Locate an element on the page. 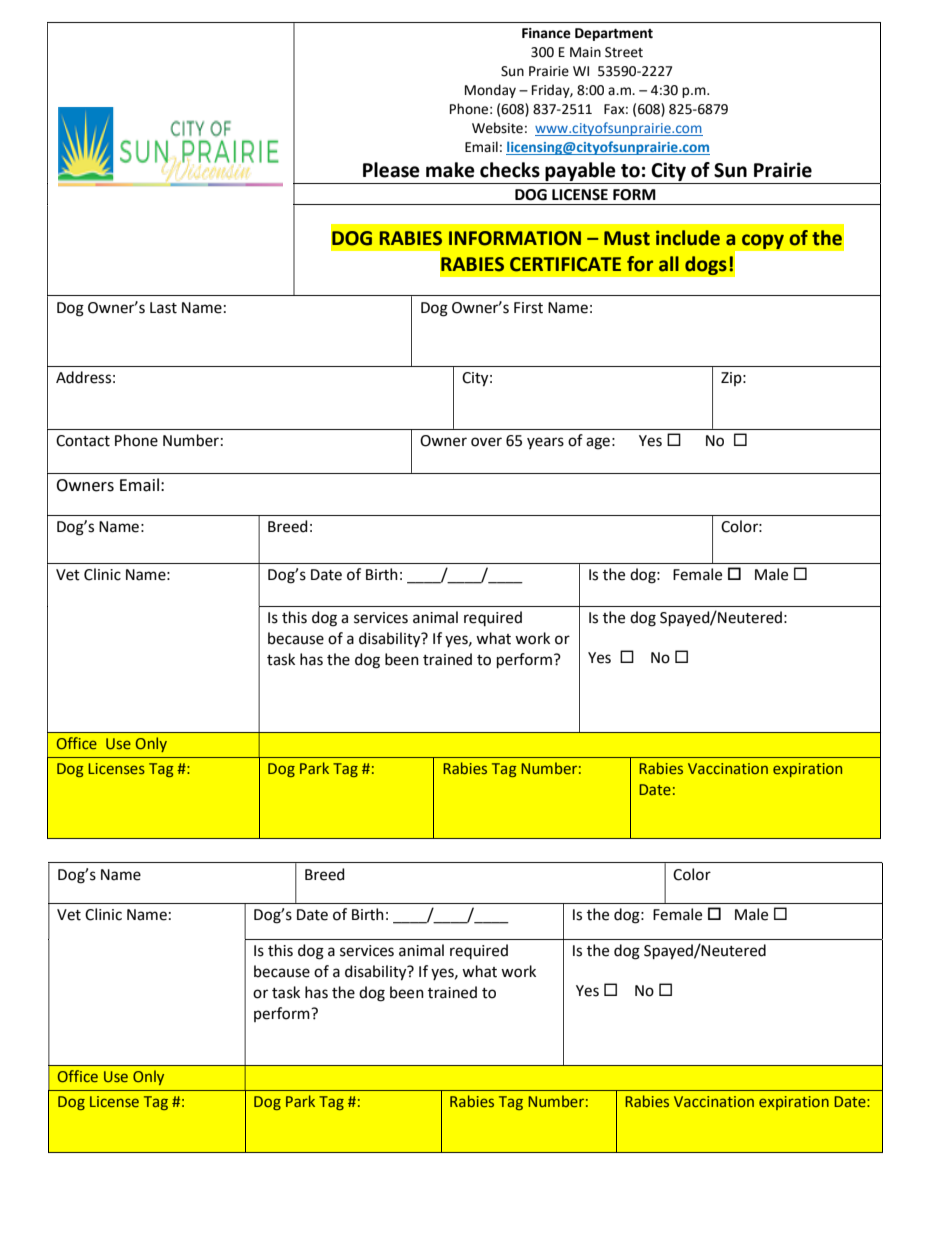 Image resolution: width=952 pixels, height=1233 pixels. Monday is located at coordinates (490, 91).
